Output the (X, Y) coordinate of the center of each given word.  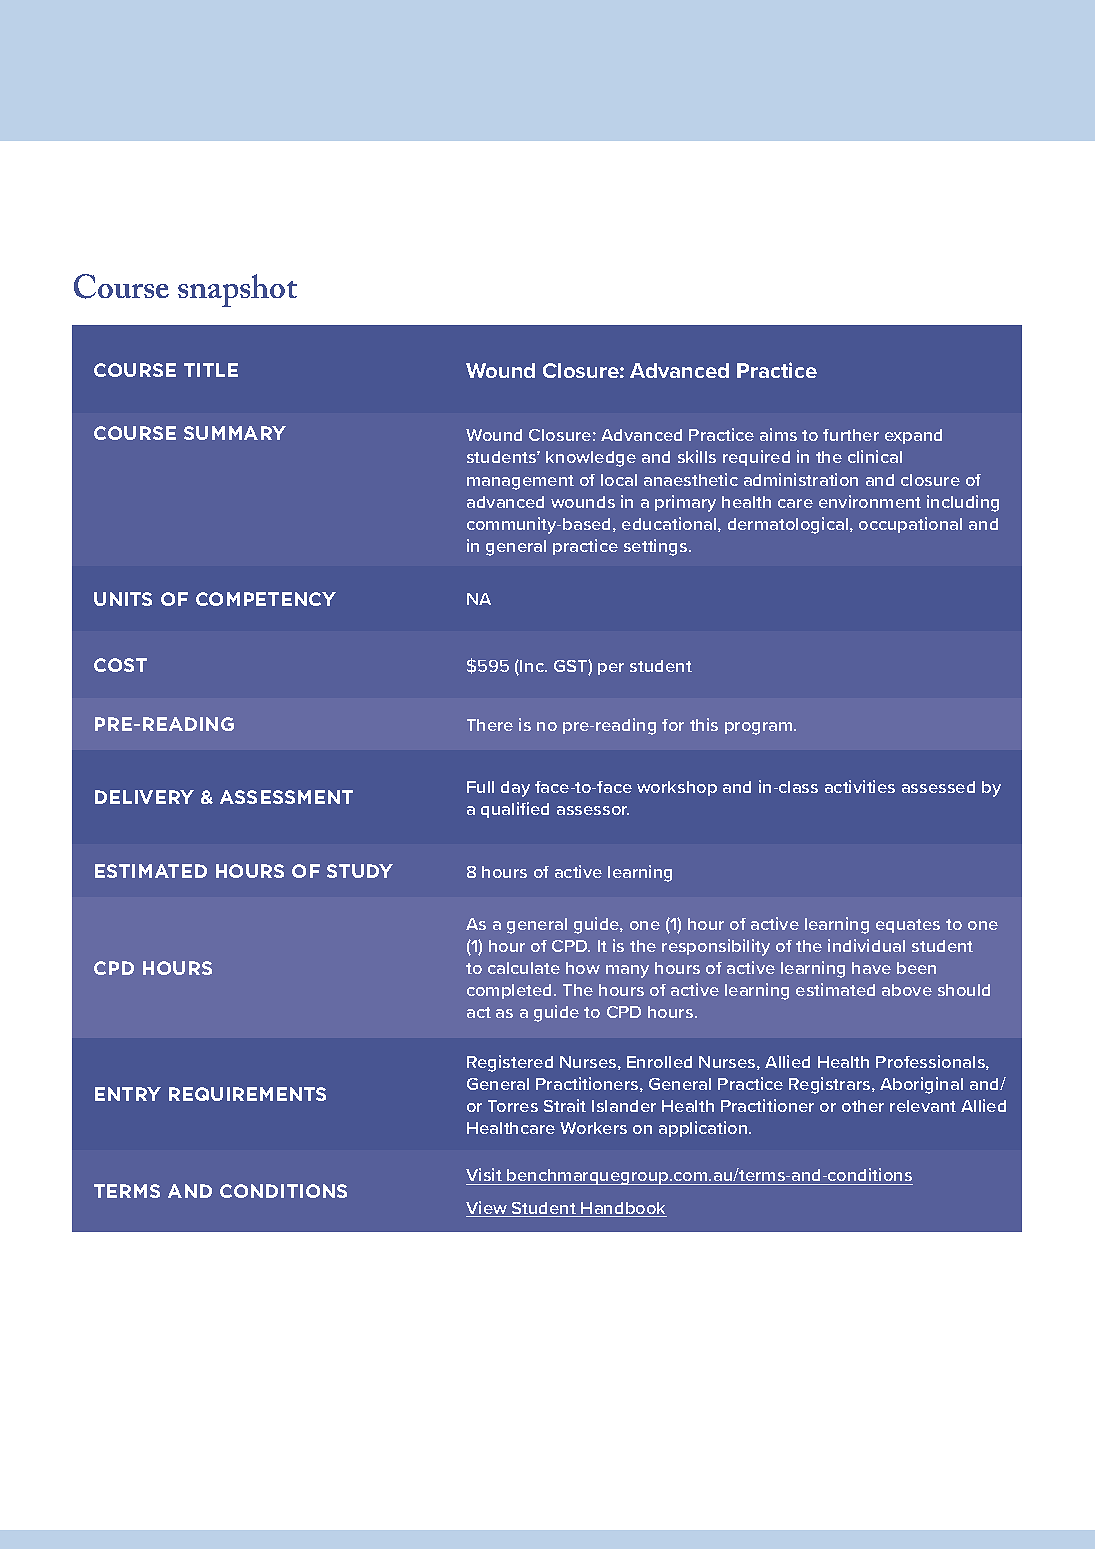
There (490, 725)
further (851, 435)
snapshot (237, 290)
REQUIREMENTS (247, 1094)
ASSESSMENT (286, 797)
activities (860, 786)
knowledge (591, 459)
